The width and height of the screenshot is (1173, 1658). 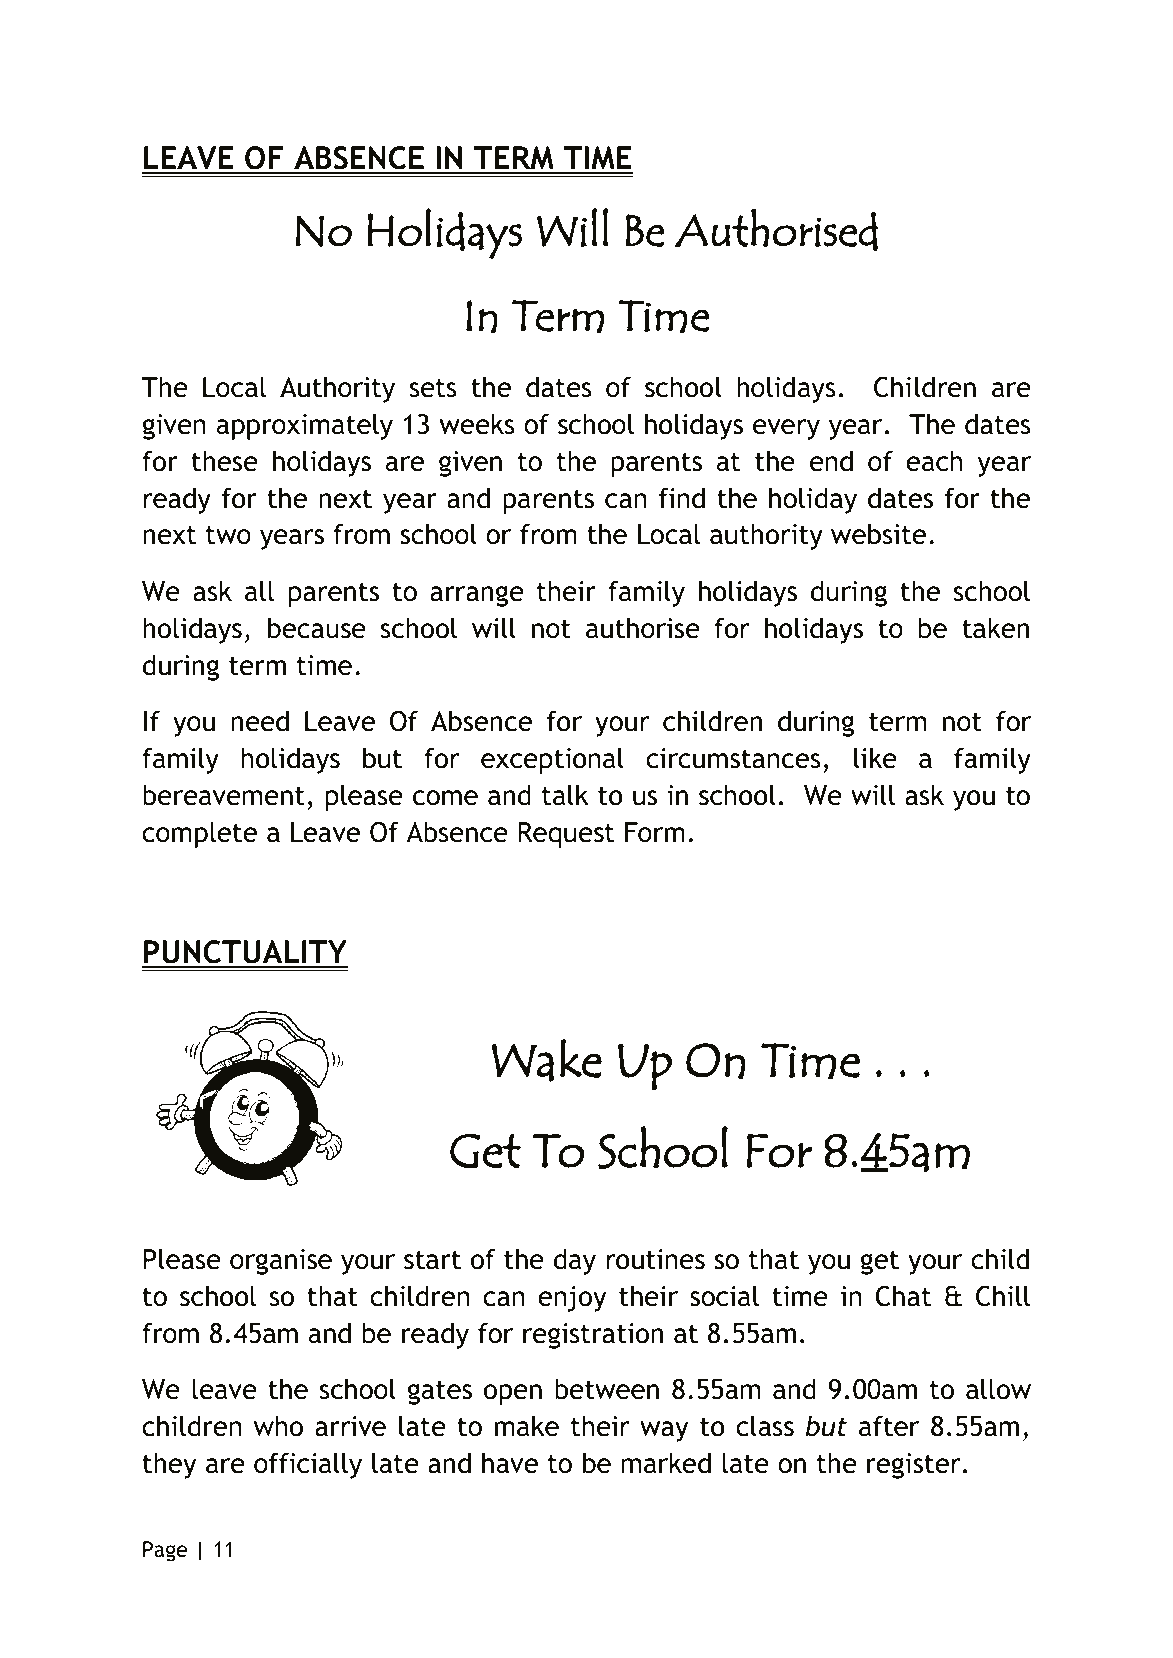 I want to click on officially, so click(x=308, y=1465).
